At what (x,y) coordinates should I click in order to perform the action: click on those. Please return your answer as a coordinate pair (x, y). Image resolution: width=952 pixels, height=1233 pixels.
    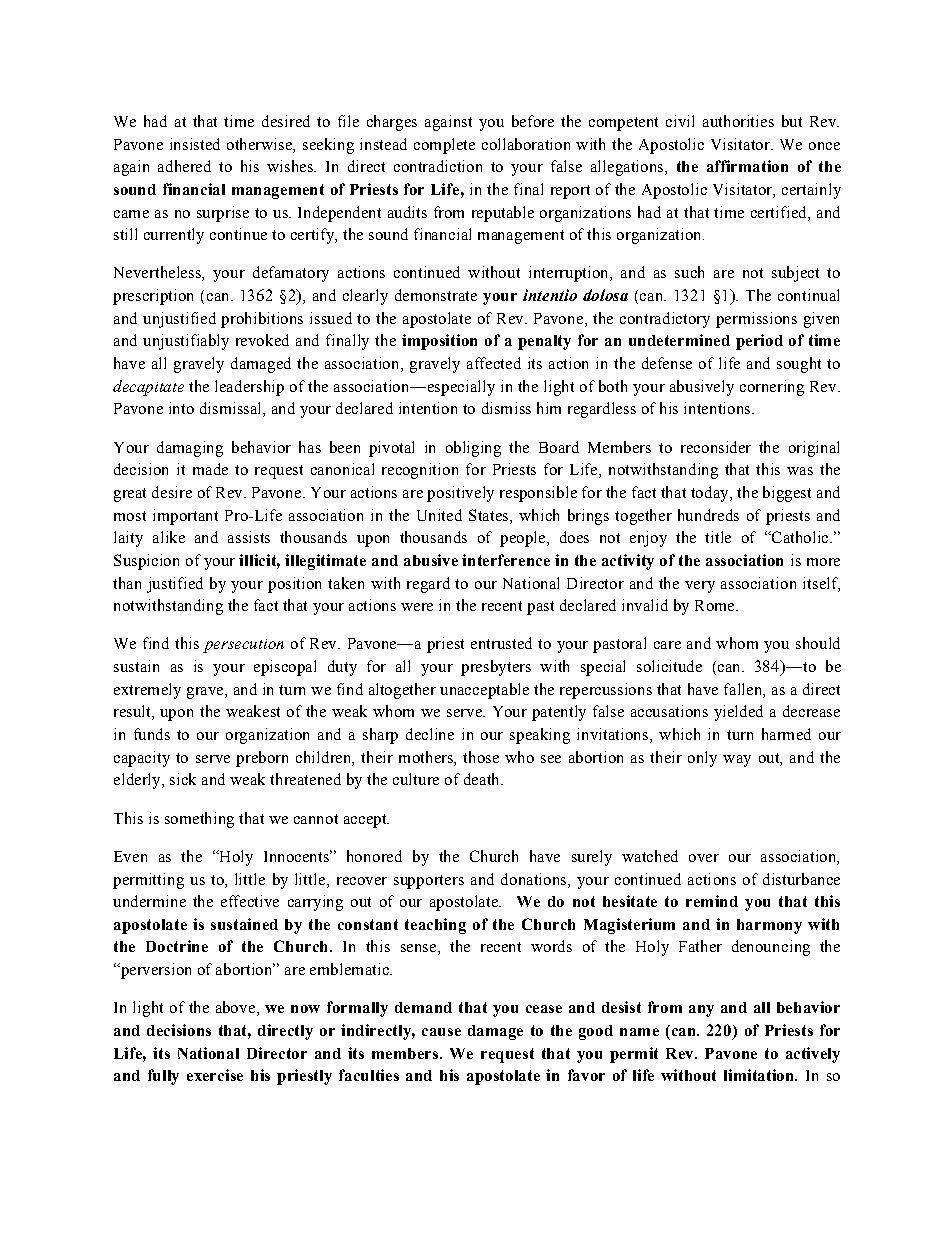
    Looking at the image, I should click on (481, 757).
